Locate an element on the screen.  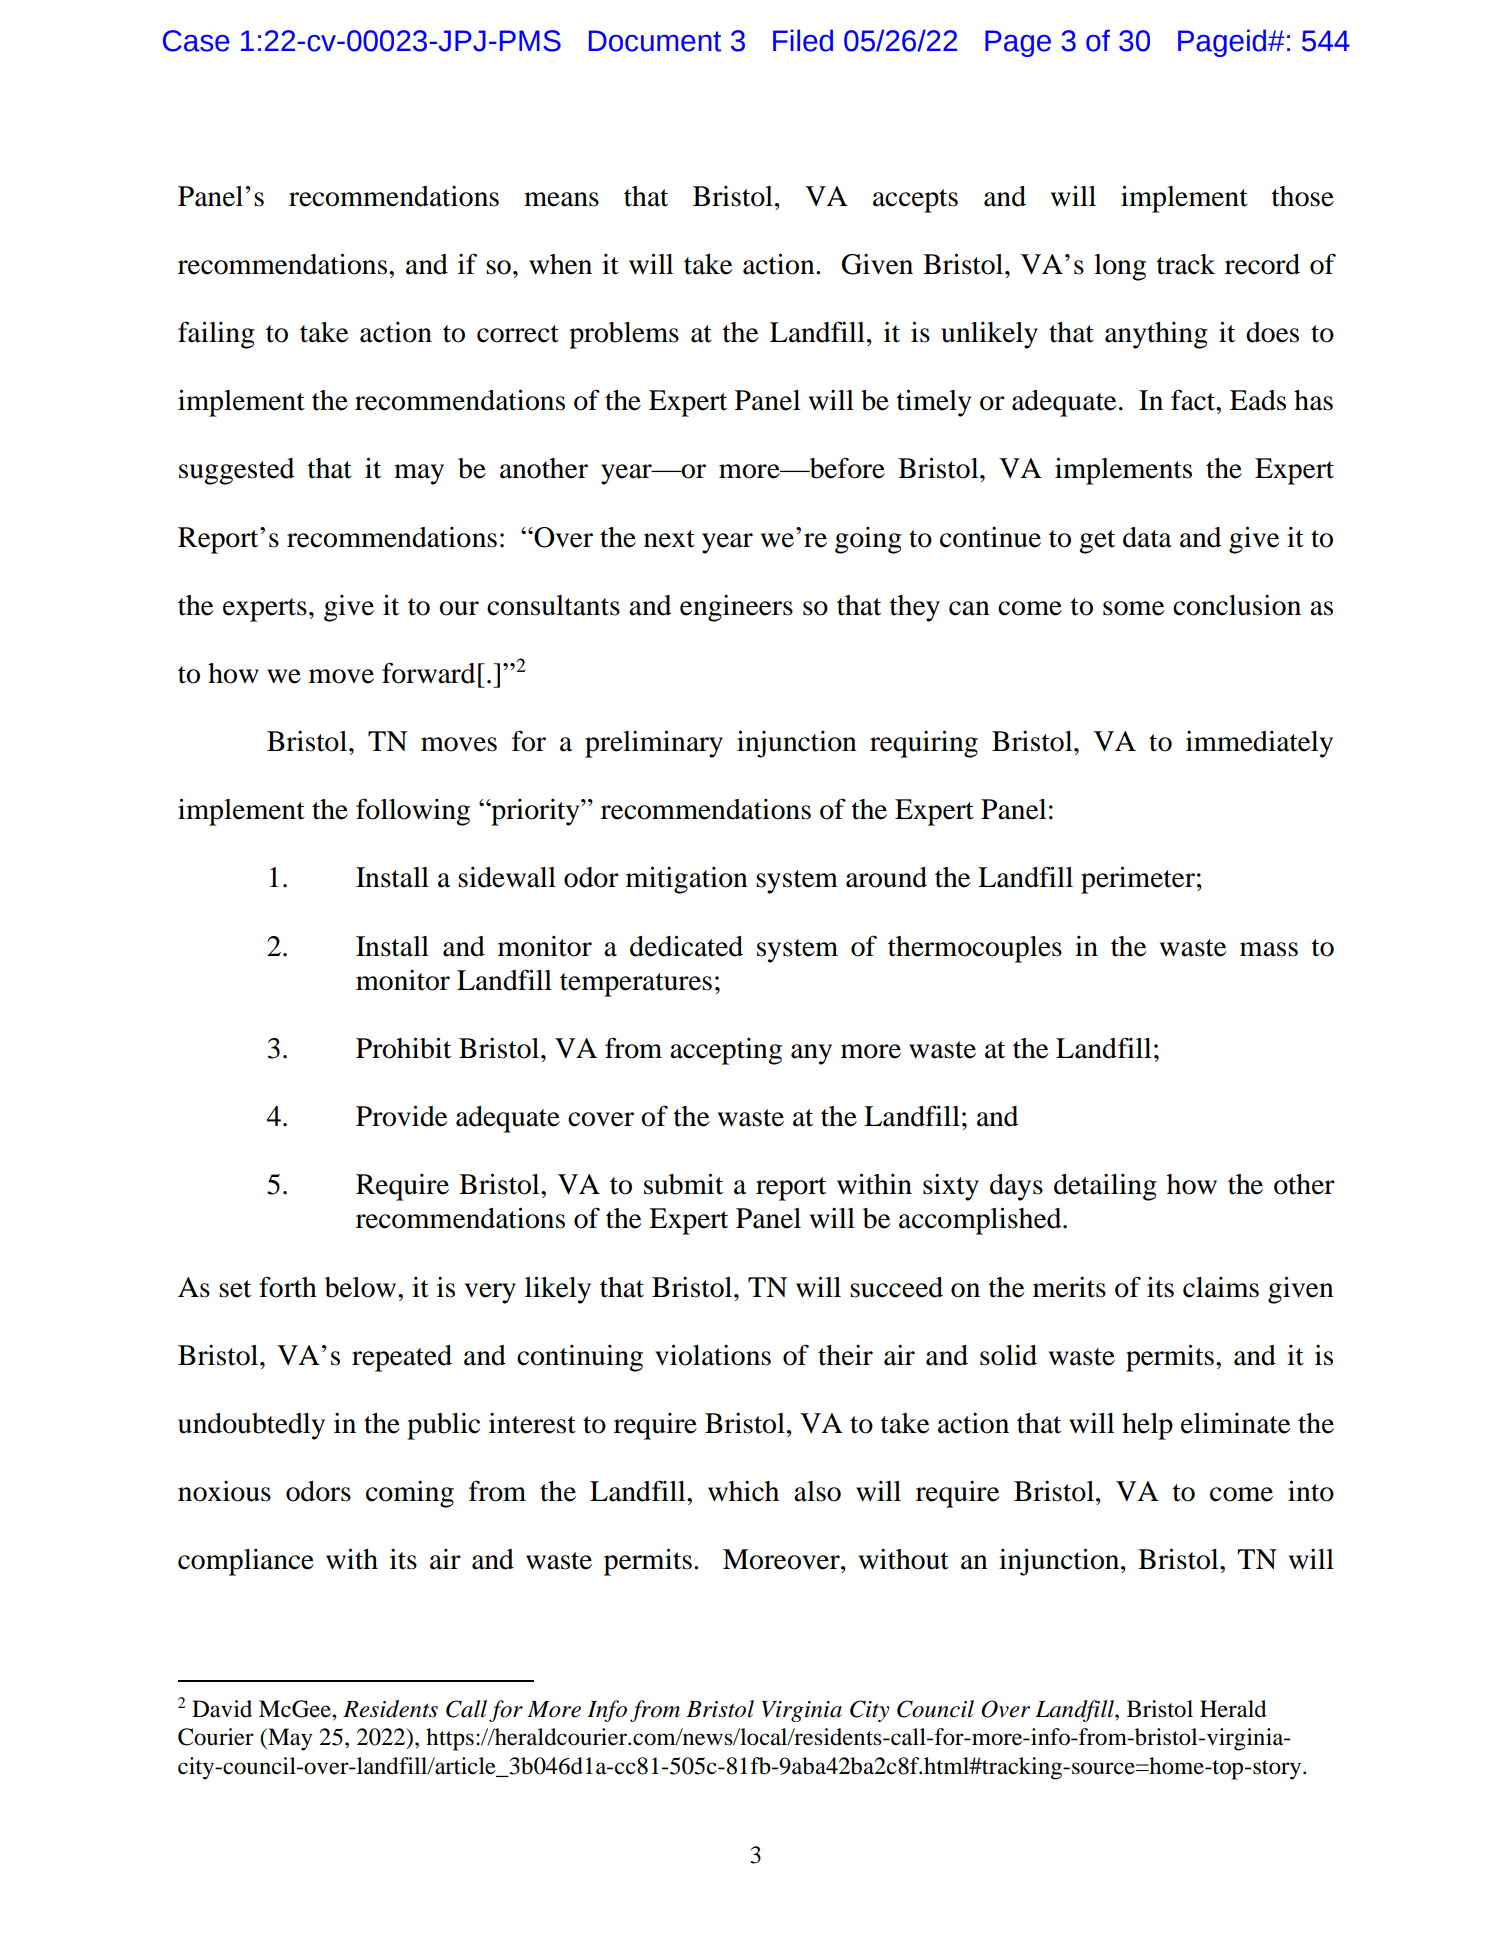
mitigation is located at coordinates (687, 880).
